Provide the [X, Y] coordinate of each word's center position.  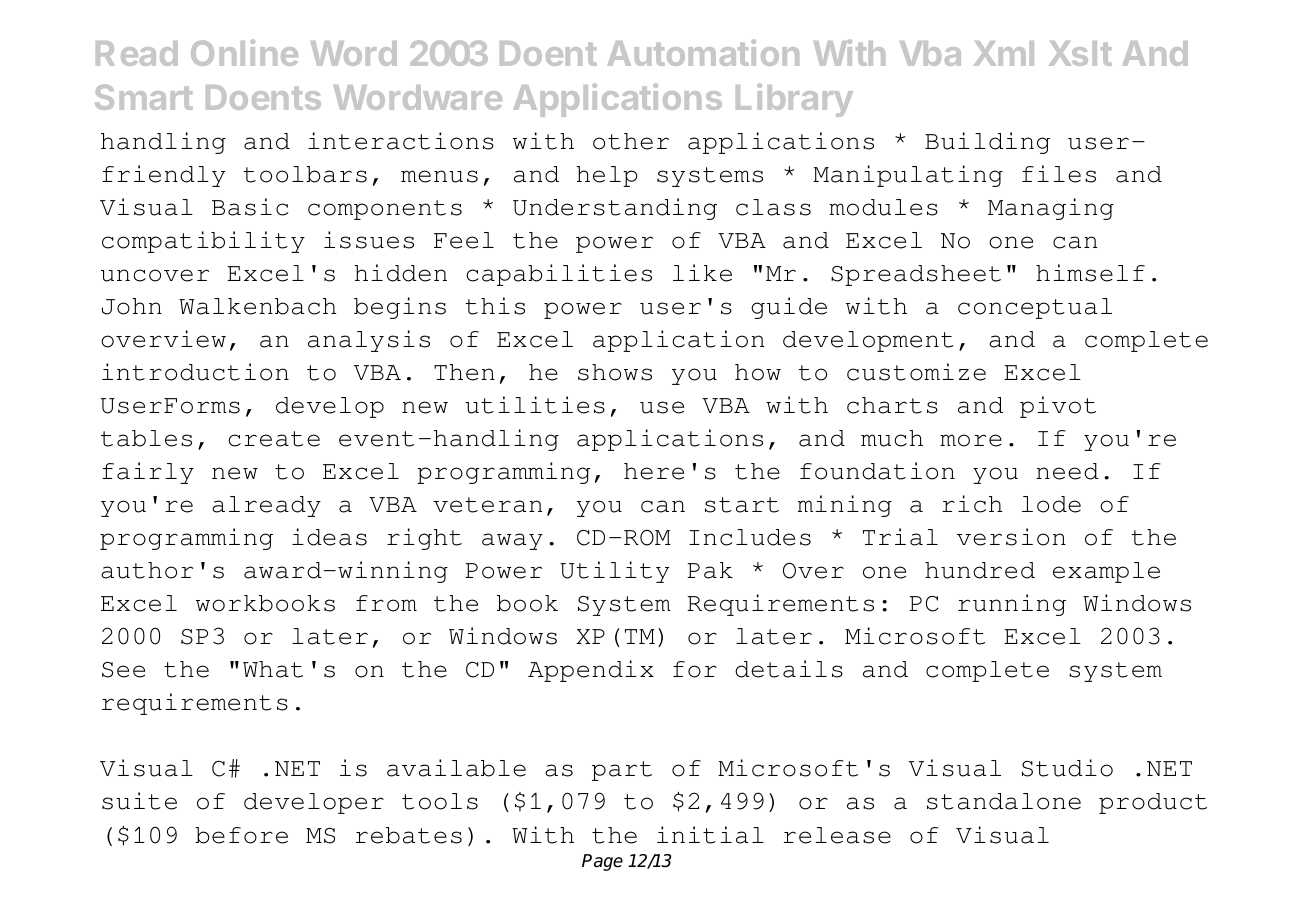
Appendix [591, 671]
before [241, 835]
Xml [1004, 53]
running [1012, 605]
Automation [703, 52]
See [123, 670]
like [702, 273]
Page [602, 862]
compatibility [203, 242]
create [274, 439]
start [742, 505]
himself [1090, 273]
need [1067, 471]
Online [244, 52]
